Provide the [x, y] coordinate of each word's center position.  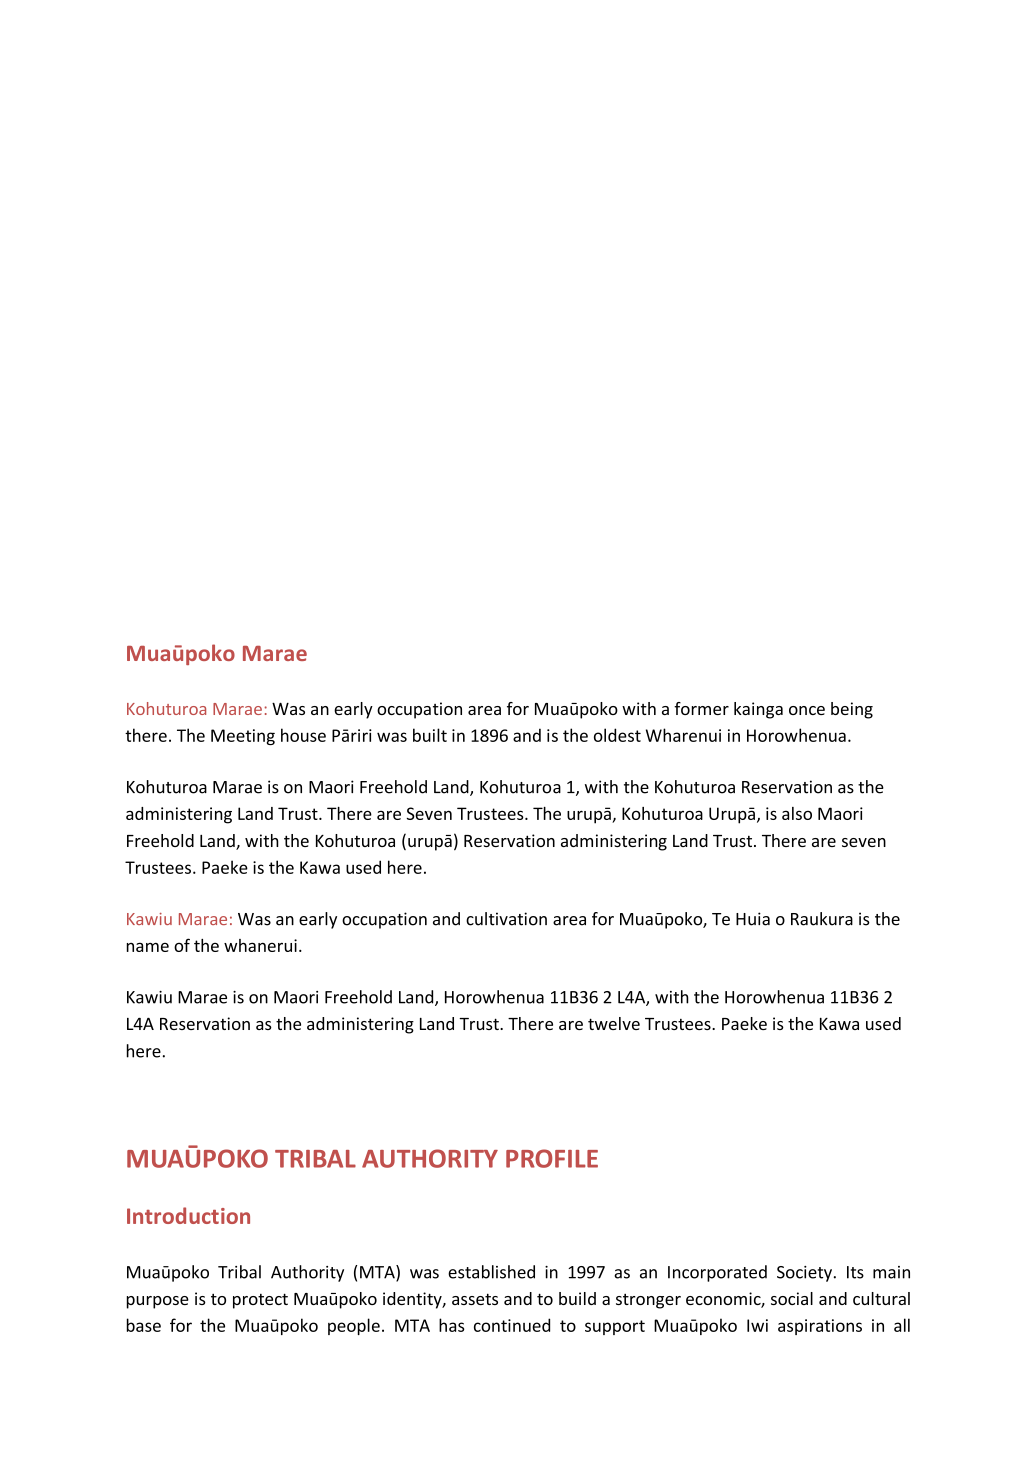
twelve [614, 1023]
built [430, 735]
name [148, 947]
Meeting [243, 737]
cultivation [506, 919]
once [807, 710]
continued [512, 1325]
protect [260, 1301]
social [792, 1298]
